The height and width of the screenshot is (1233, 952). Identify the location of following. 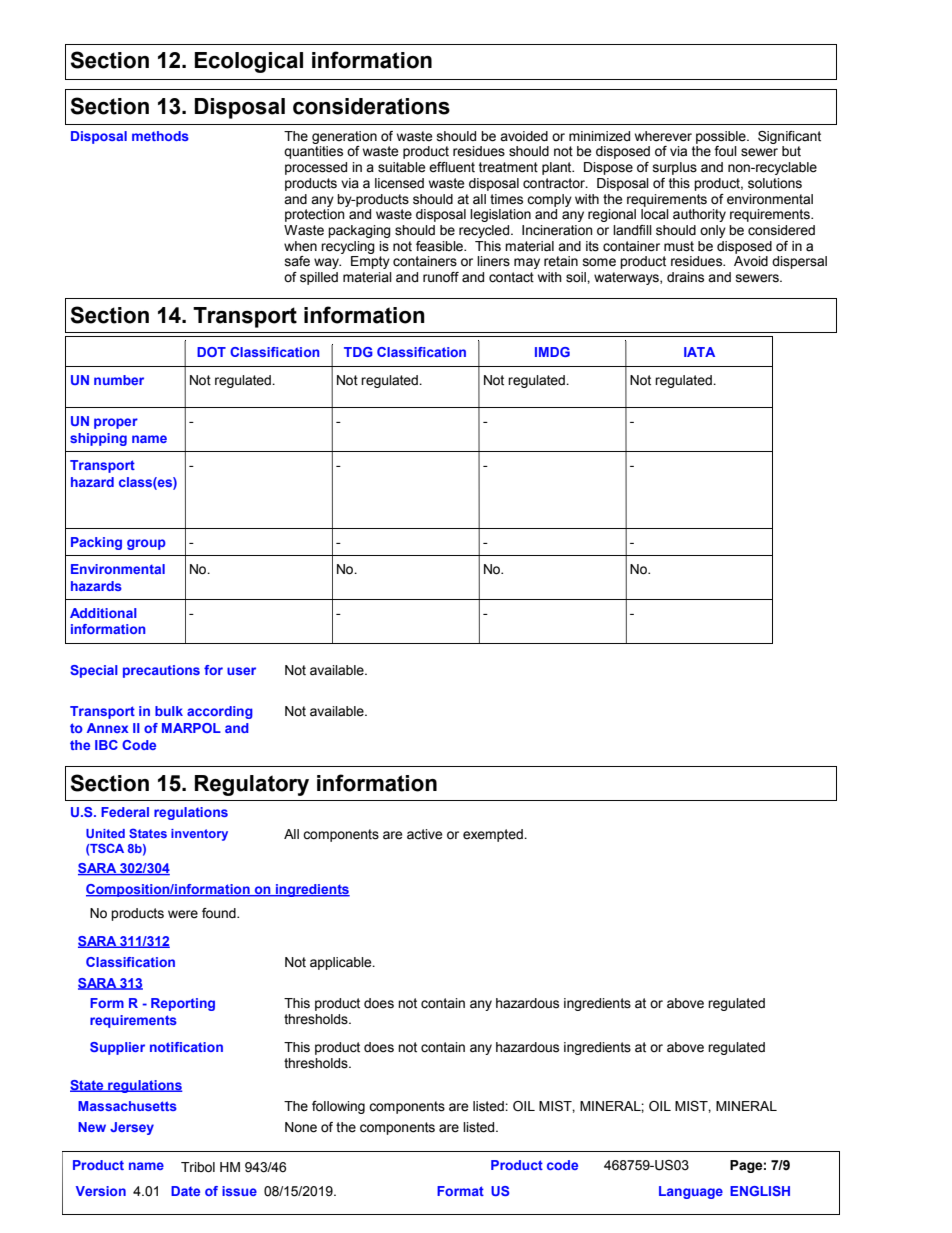
(338, 1107).
